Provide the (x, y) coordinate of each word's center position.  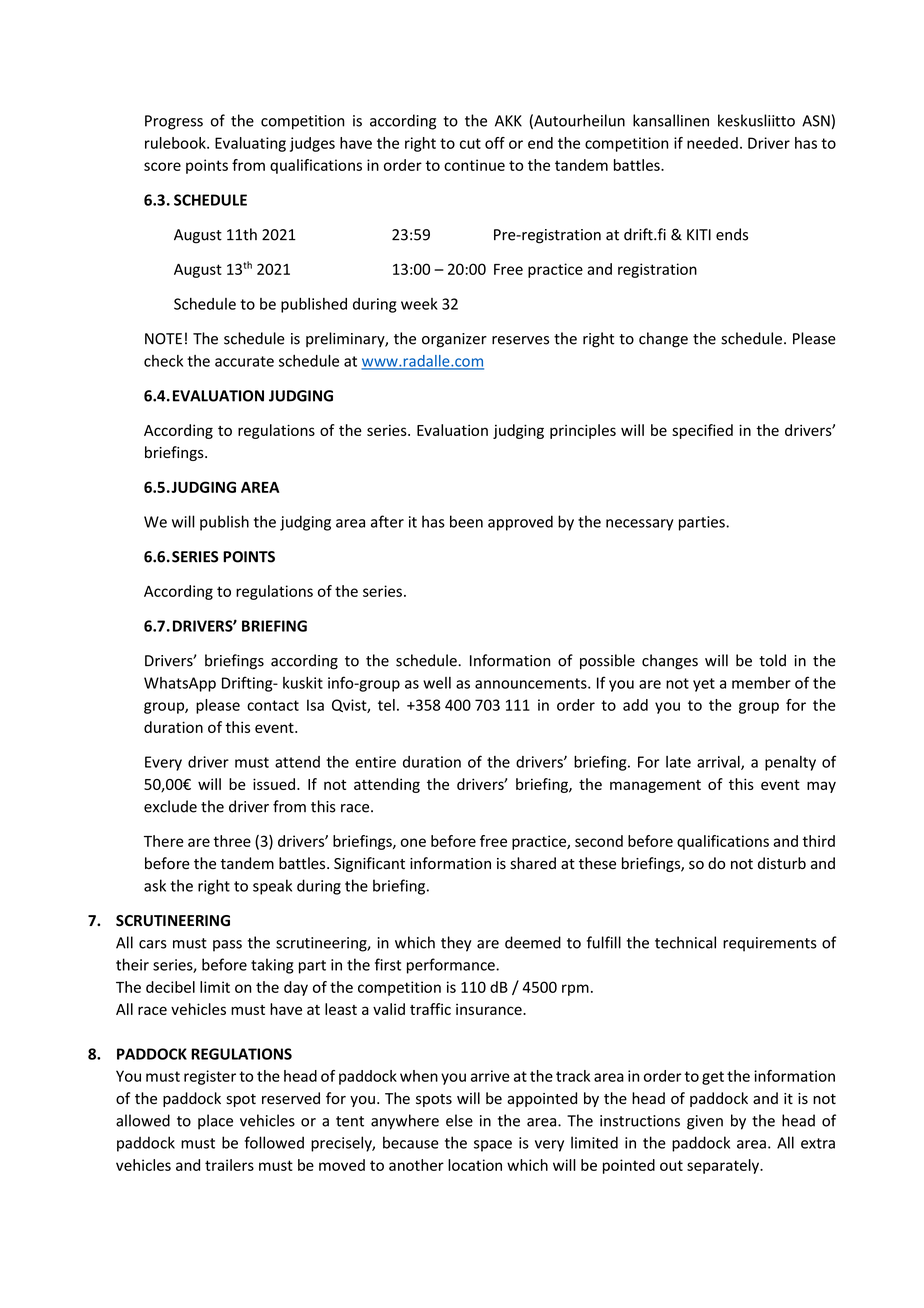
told (772, 660)
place (215, 1122)
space (493, 1146)
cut (470, 143)
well (437, 683)
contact (273, 705)
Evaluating (250, 144)
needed (712, 143)
